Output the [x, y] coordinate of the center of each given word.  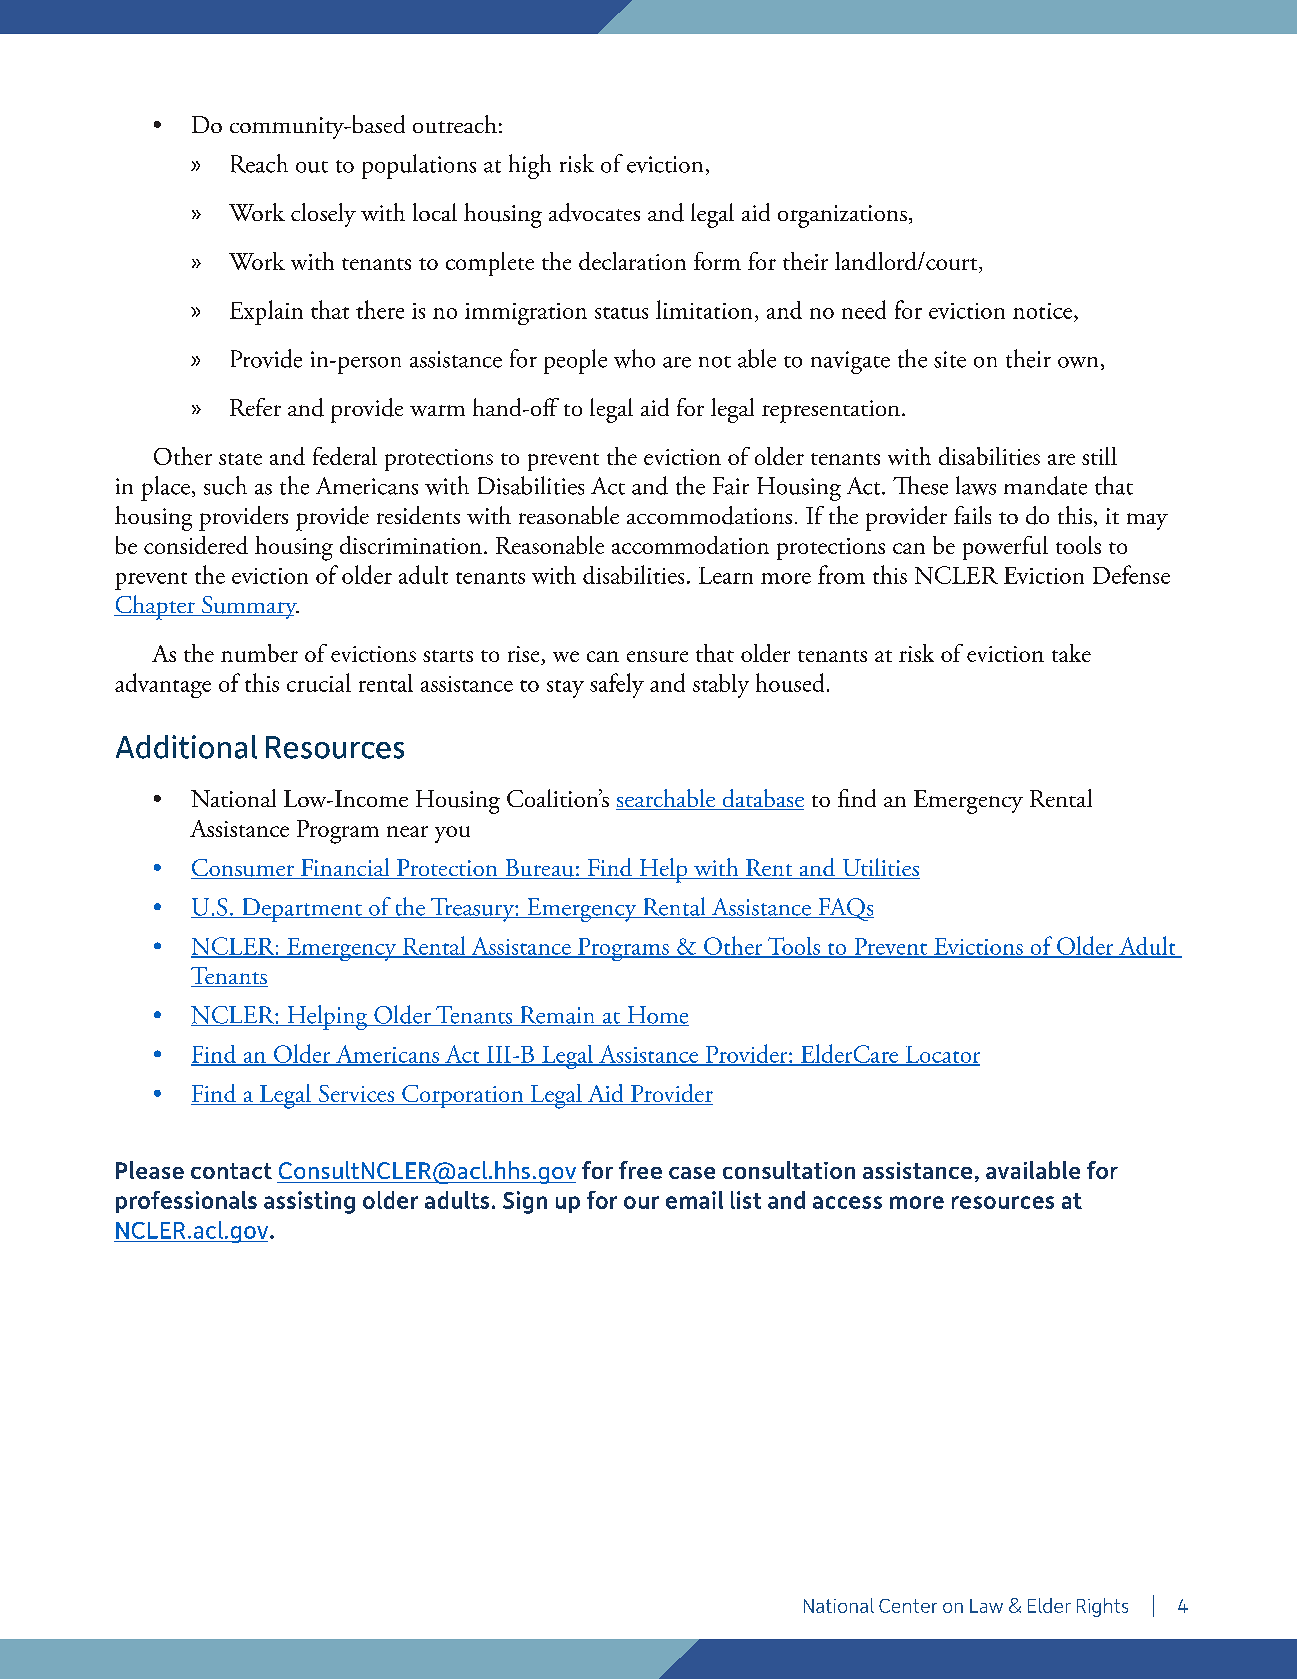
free [640, 1170]
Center [908, 1606]
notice [1044, 311]
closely [323, 215]
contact [231, 1171]
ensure [657, 656]
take [1071, 653]
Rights [1102, 1607]
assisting [309, 1202]
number [259, 653]
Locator [941, 1055]
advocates [594, 212]
